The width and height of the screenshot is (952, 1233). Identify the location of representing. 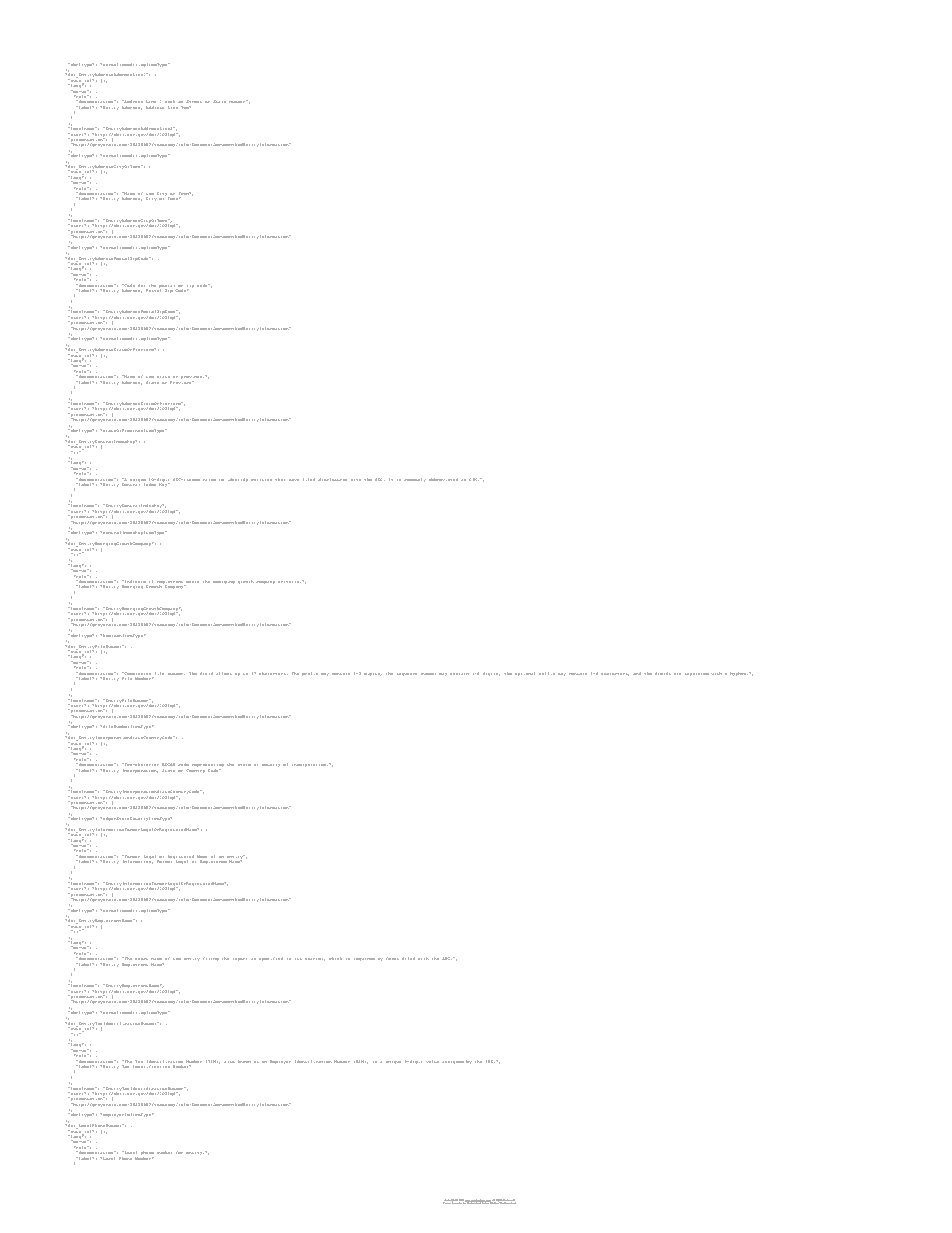
(208, 767).
